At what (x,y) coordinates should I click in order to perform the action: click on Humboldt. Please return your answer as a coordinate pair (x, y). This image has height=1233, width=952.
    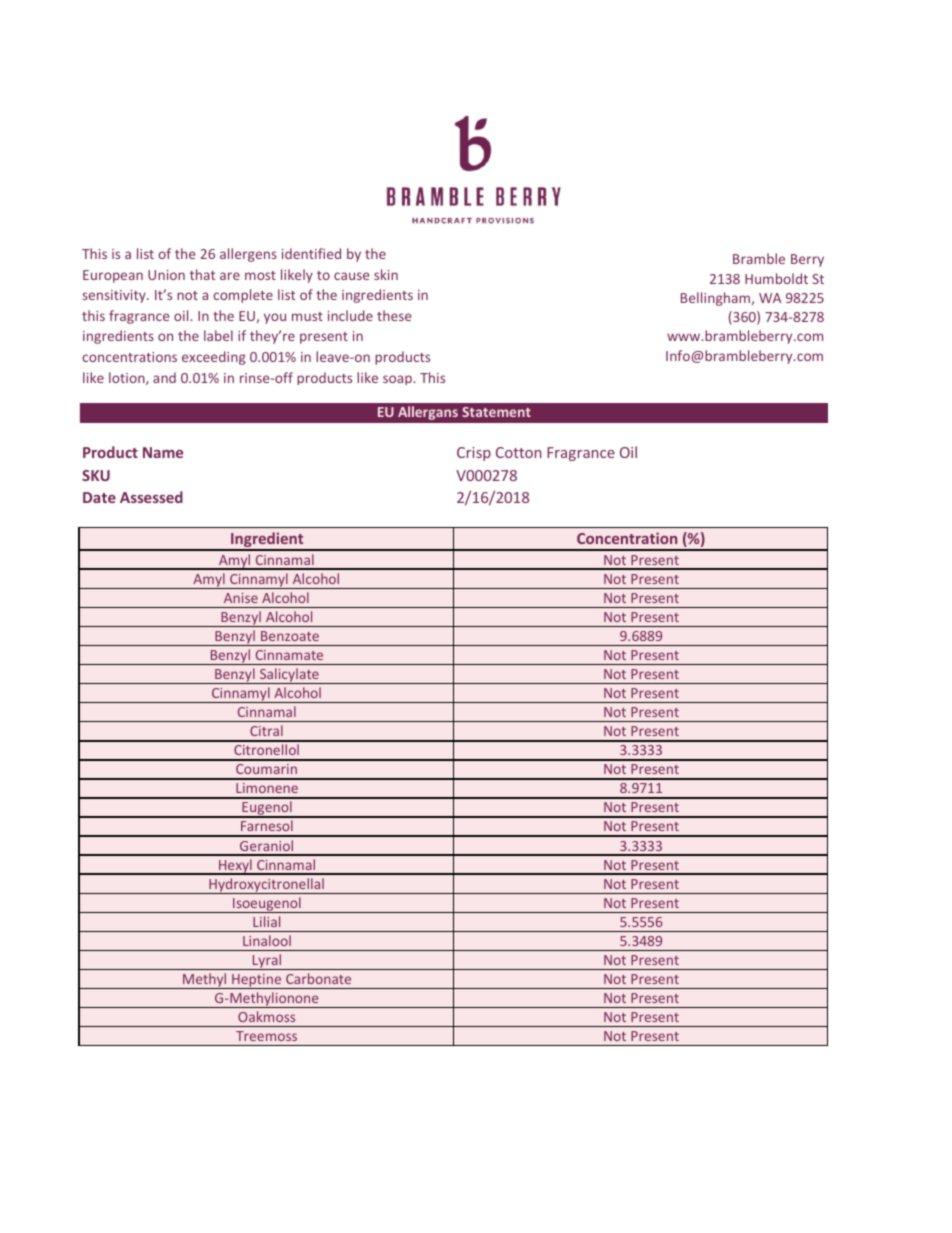
    Looking at the image, I should click on (776, 278).
